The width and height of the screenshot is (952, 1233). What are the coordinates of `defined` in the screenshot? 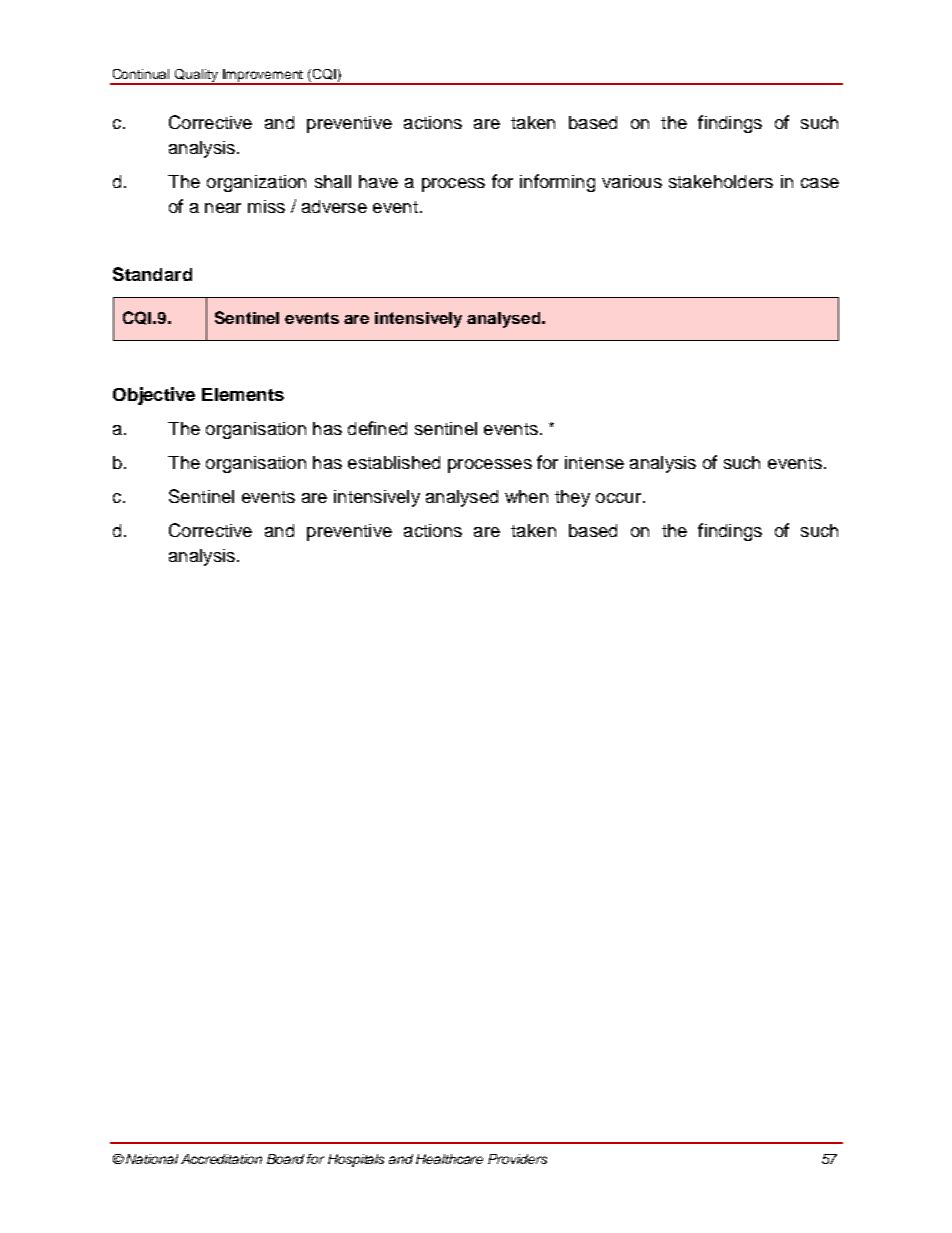 It's located at (377, 428).
